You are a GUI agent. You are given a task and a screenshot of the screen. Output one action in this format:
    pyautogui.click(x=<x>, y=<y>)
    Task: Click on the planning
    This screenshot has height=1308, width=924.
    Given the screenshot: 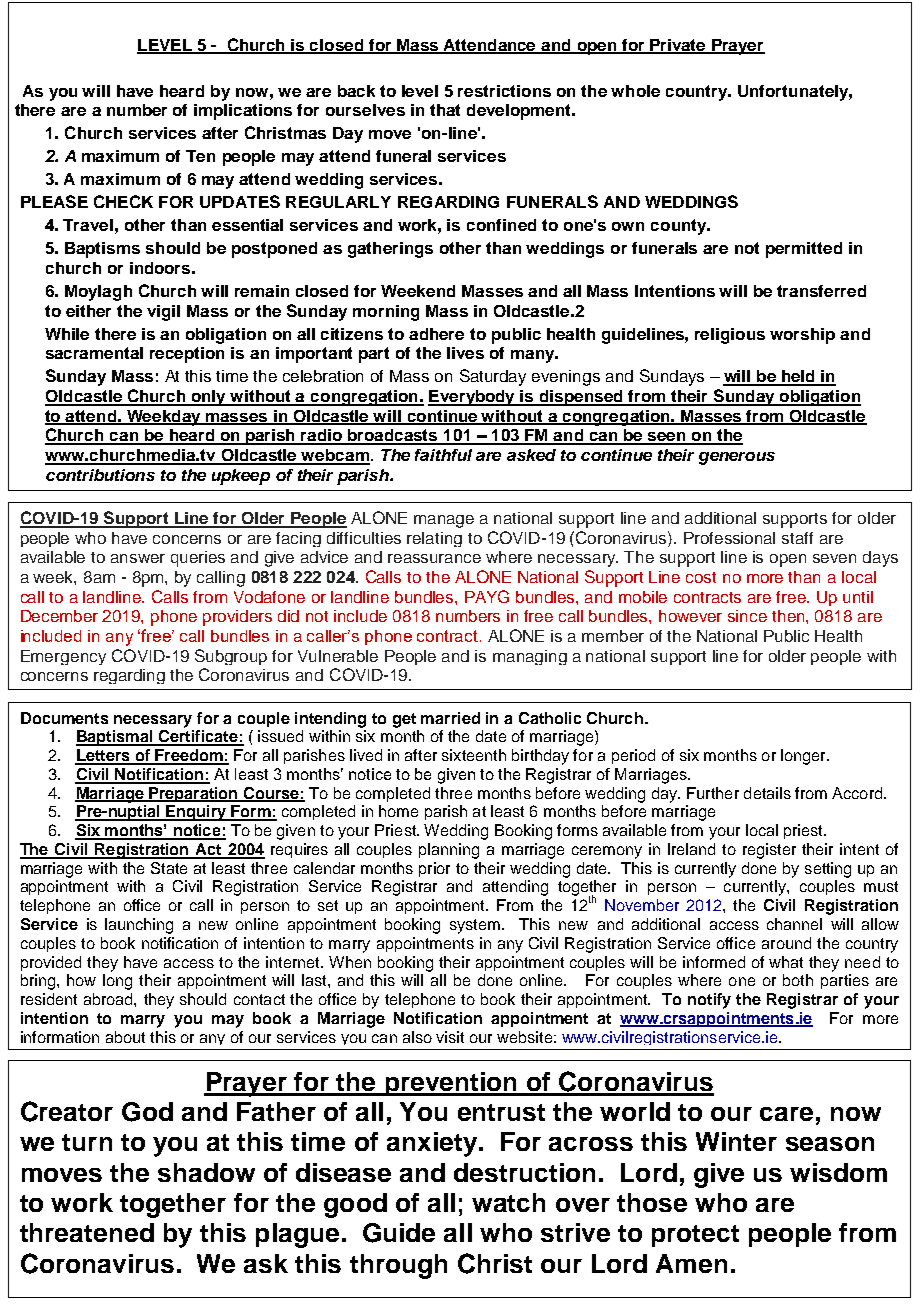 What is the action you would take?
    pyautogui.click(x=449, y=851)
